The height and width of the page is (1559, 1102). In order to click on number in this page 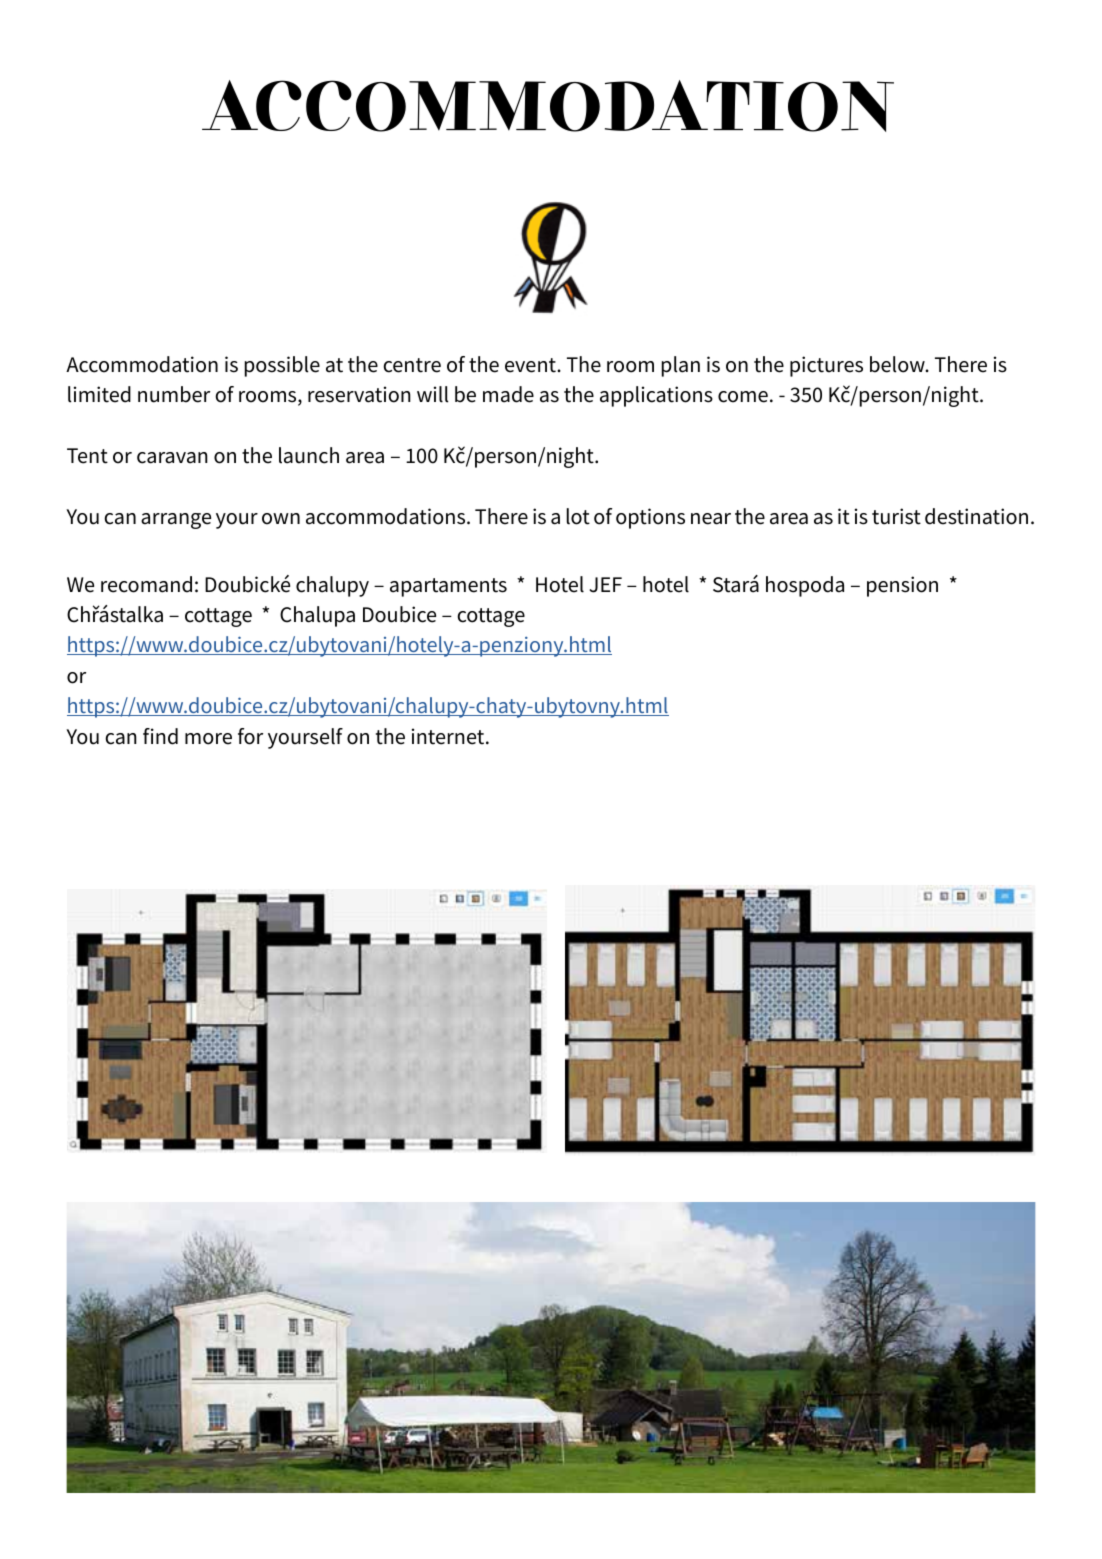, I will do `click(174, 394)`.
